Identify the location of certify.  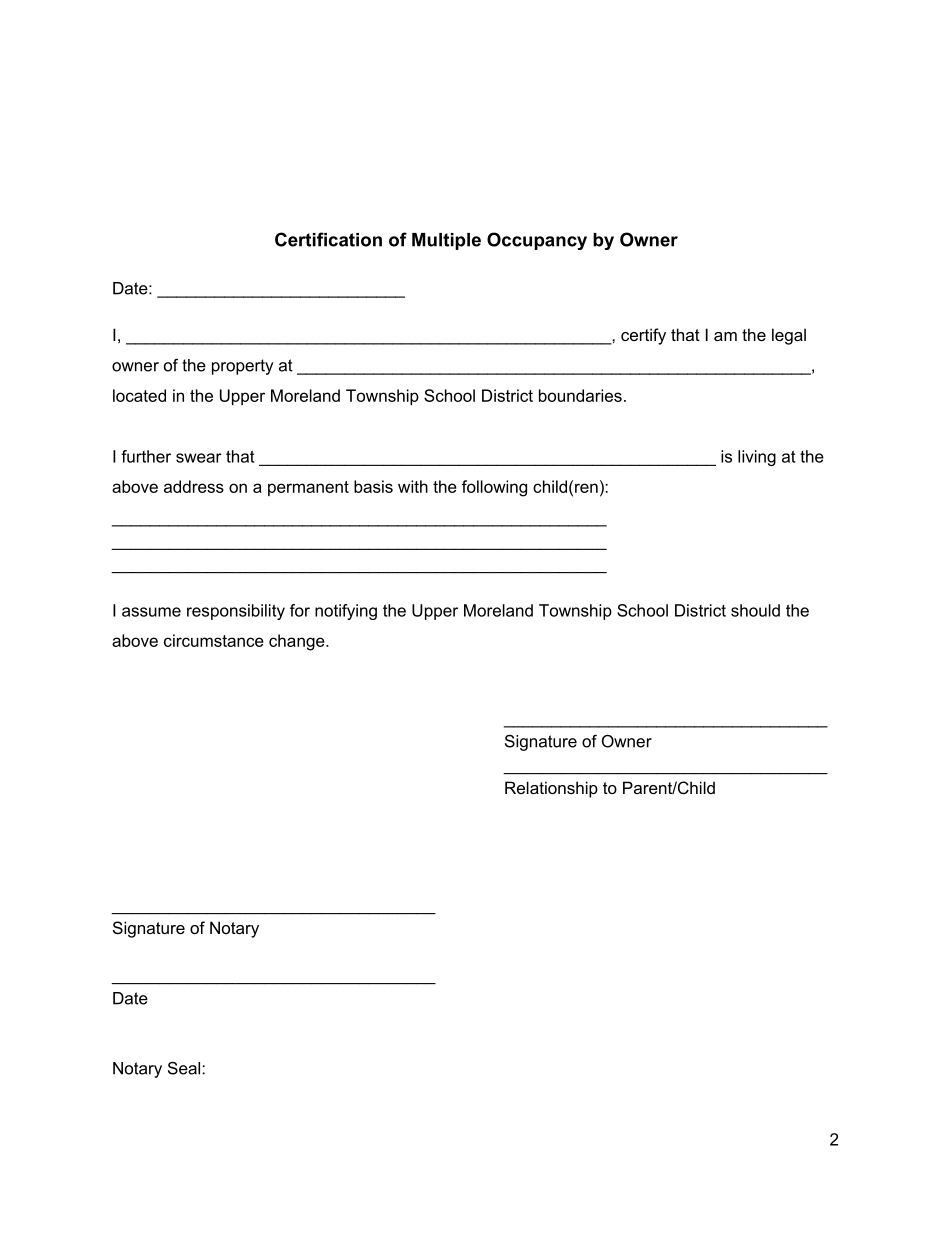
(643, 336).
